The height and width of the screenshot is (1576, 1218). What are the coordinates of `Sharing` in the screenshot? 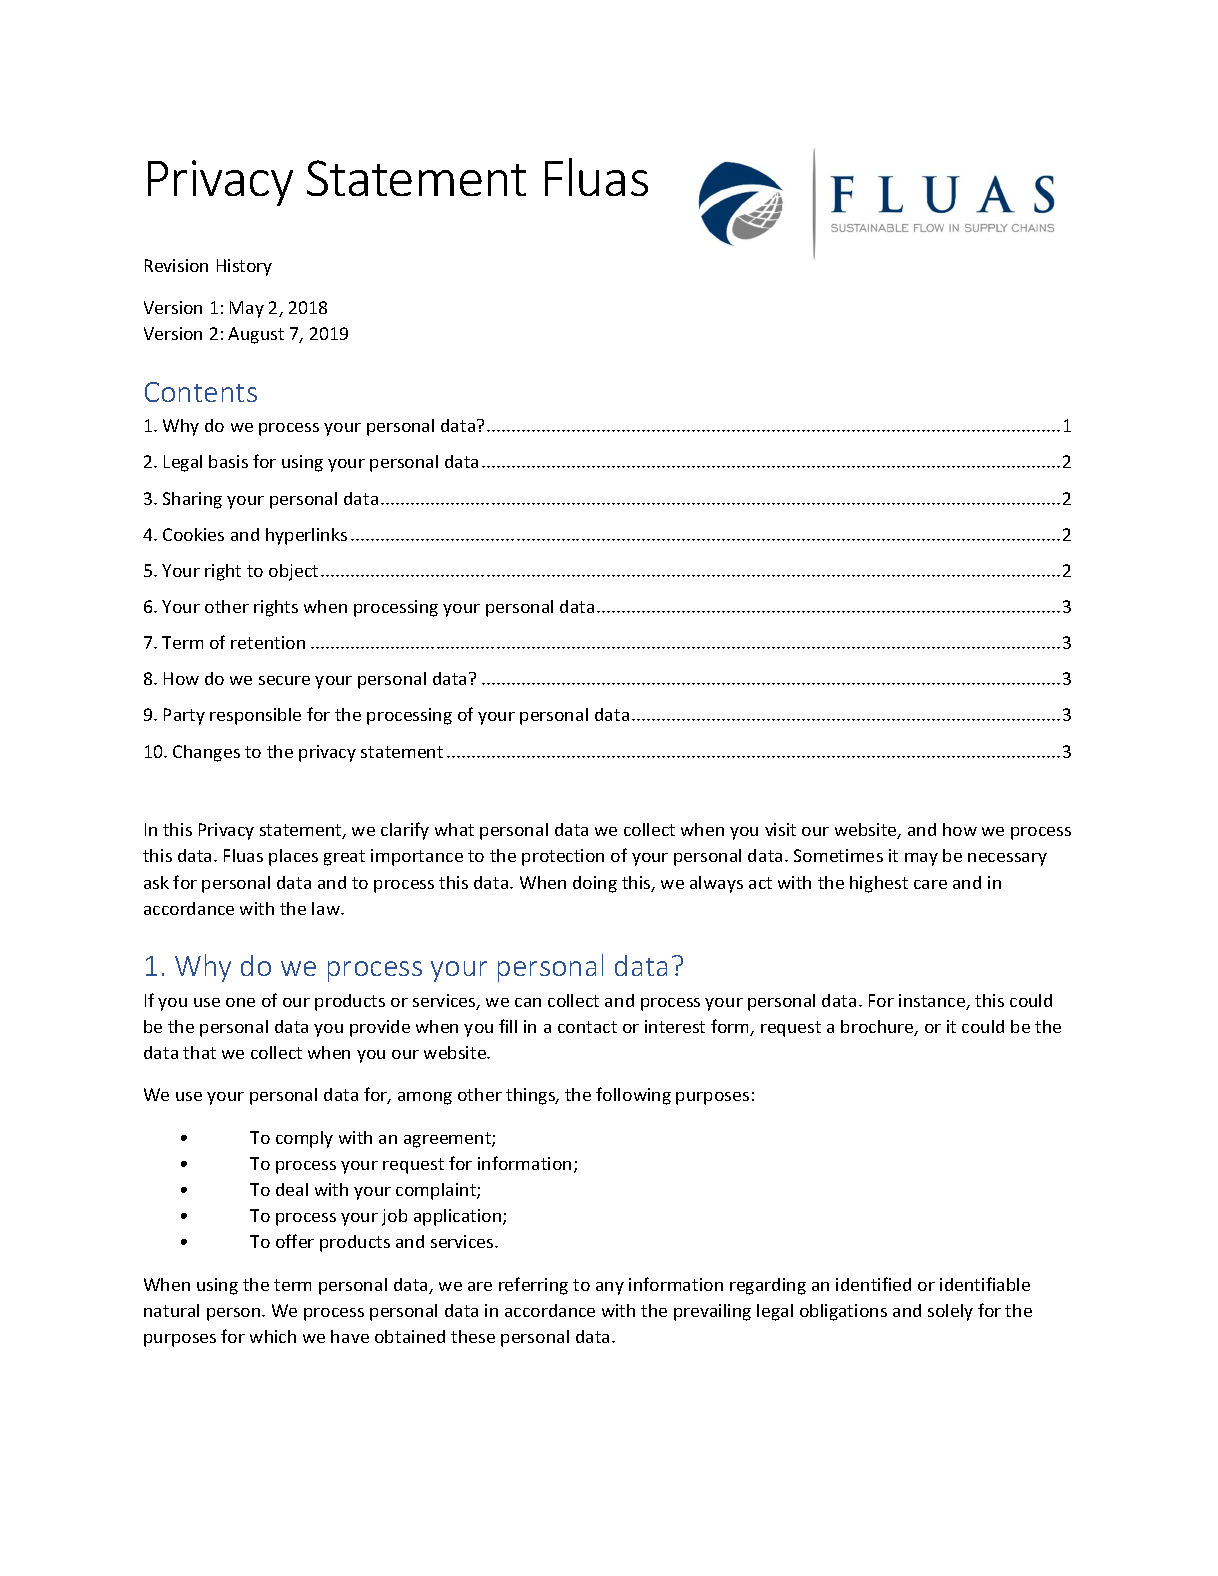 It's located at (192, 500).
